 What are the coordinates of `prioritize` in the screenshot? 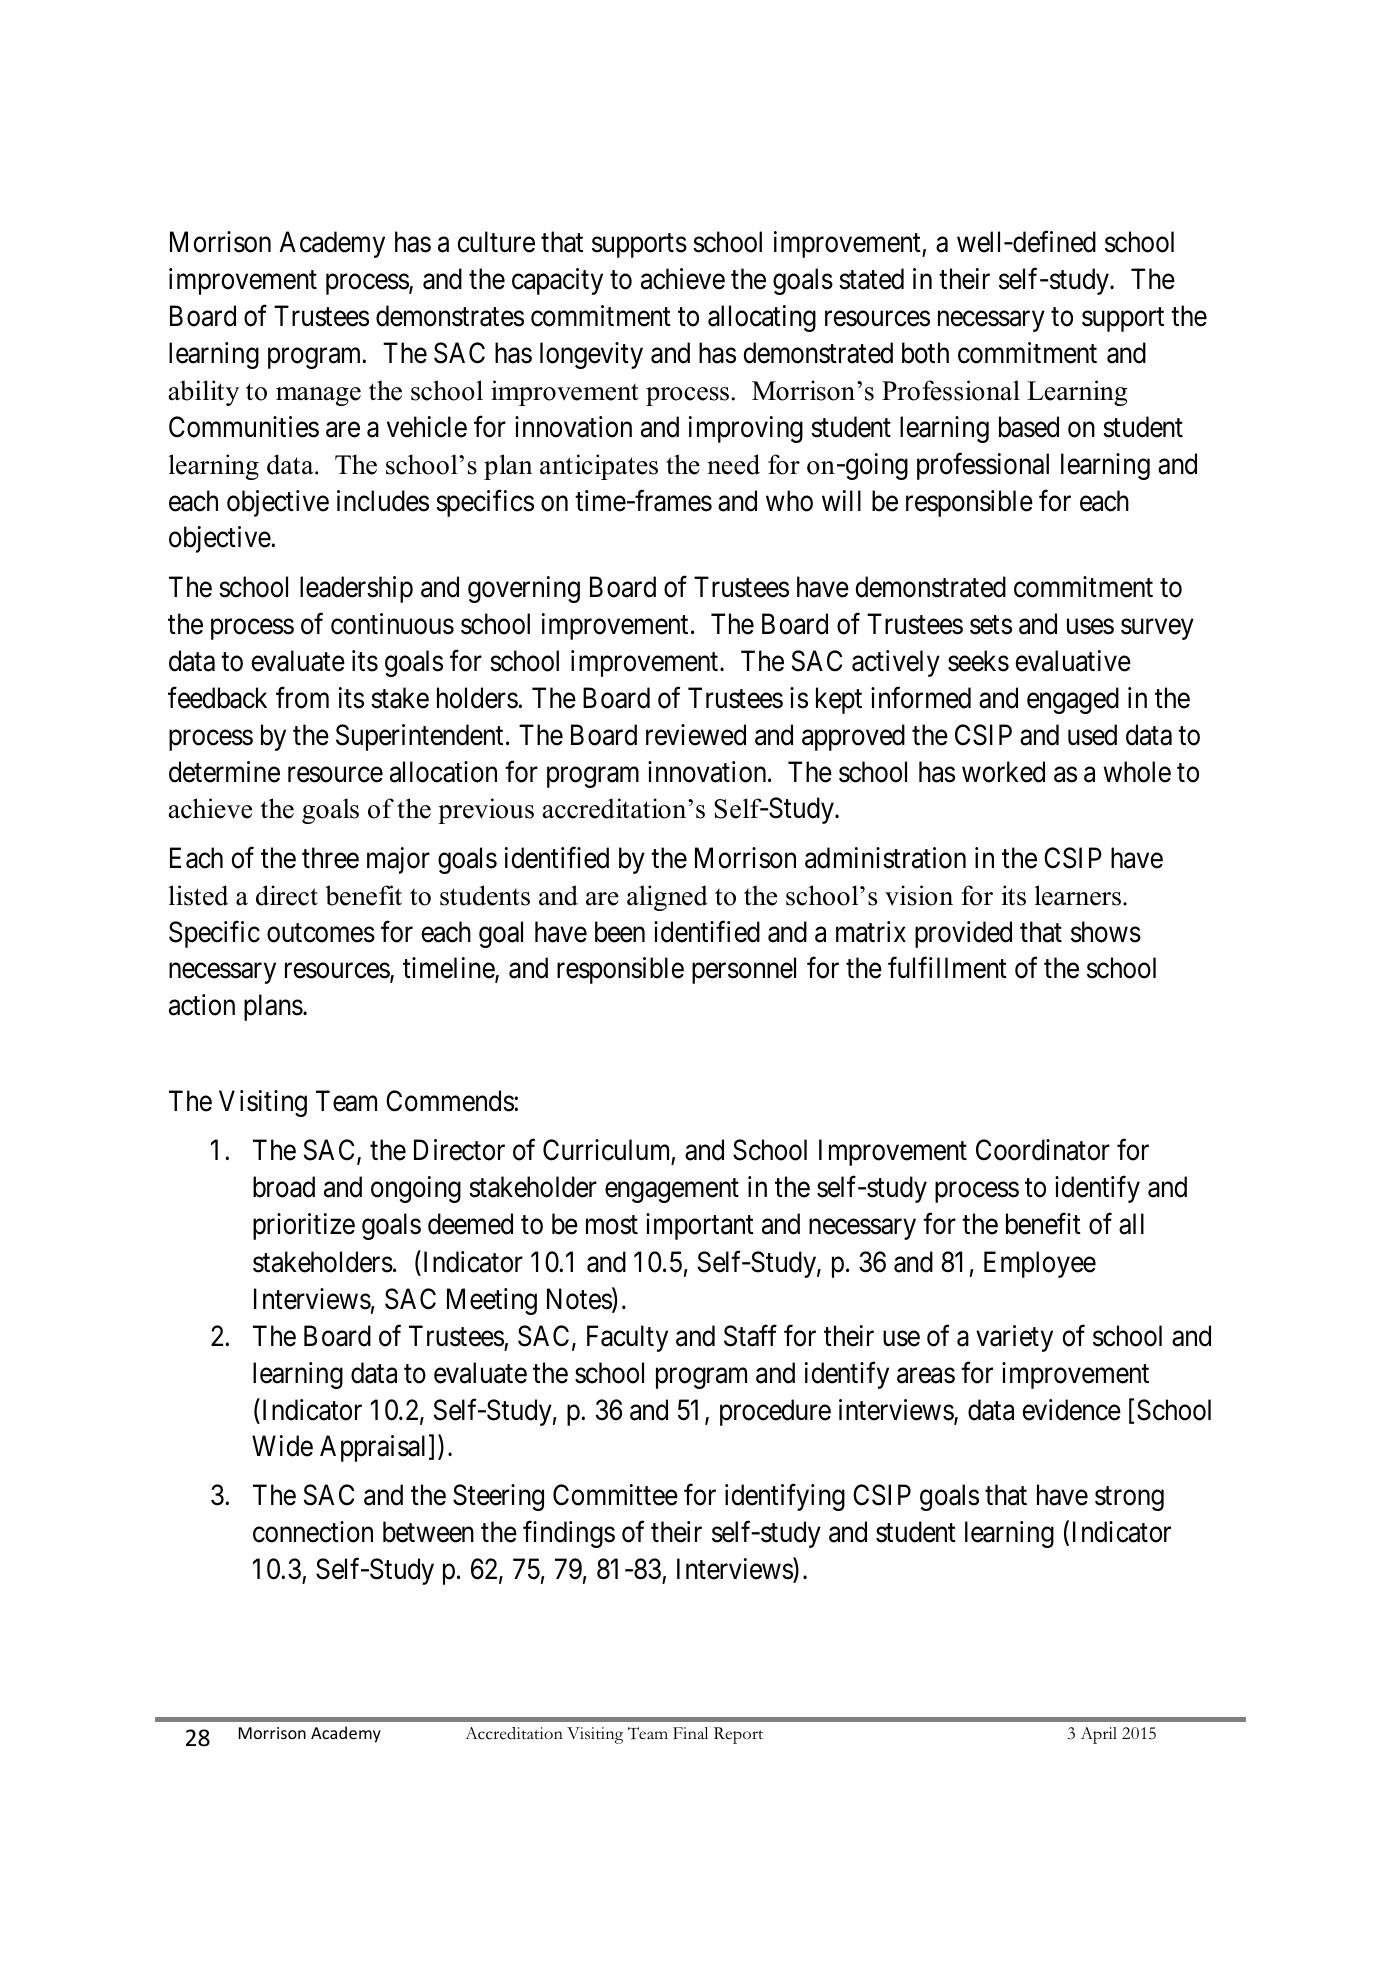 It's located at (304, 1226).
